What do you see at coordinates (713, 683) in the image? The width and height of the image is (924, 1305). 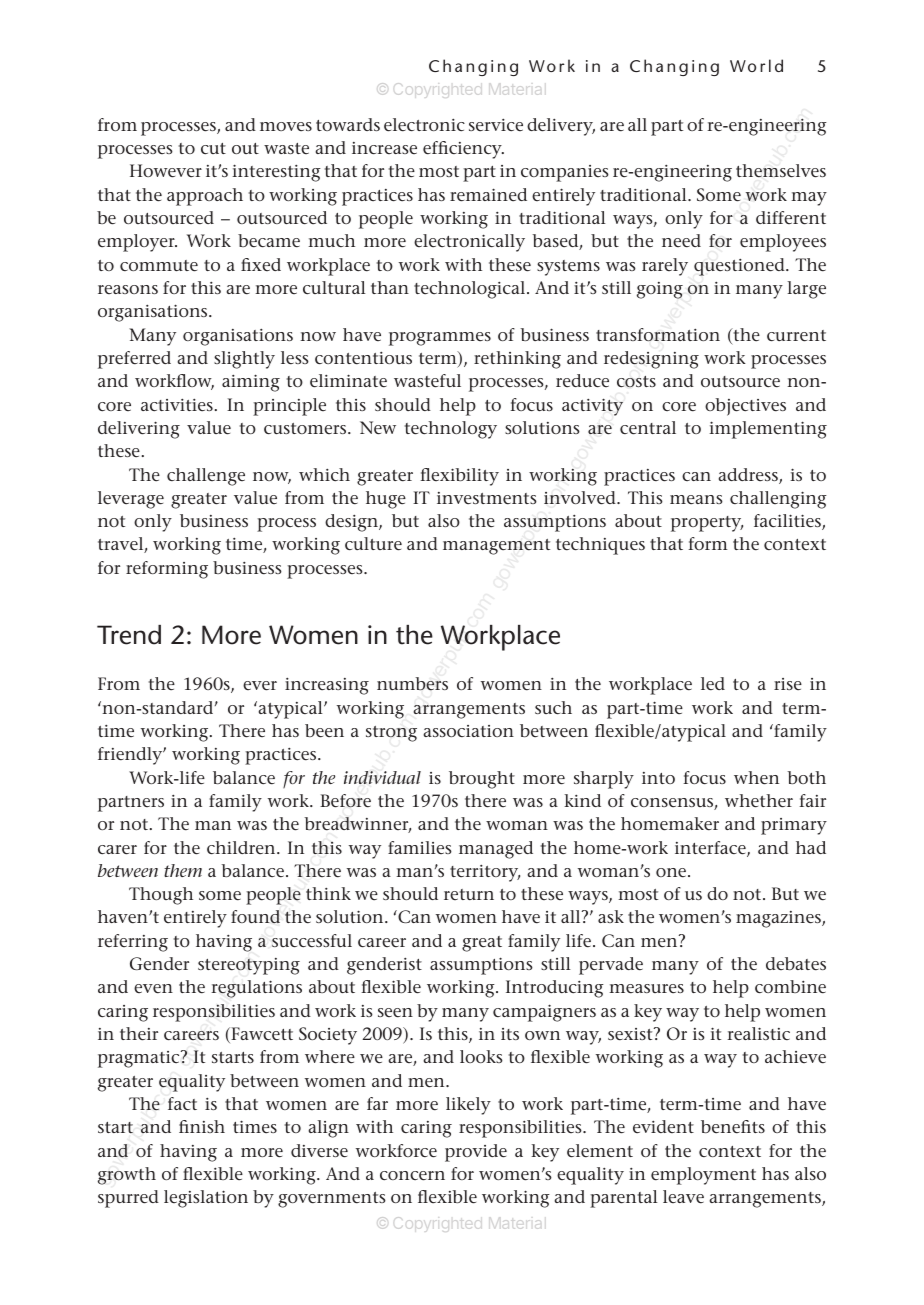 I see `led` at bounding box center [713, 683].
